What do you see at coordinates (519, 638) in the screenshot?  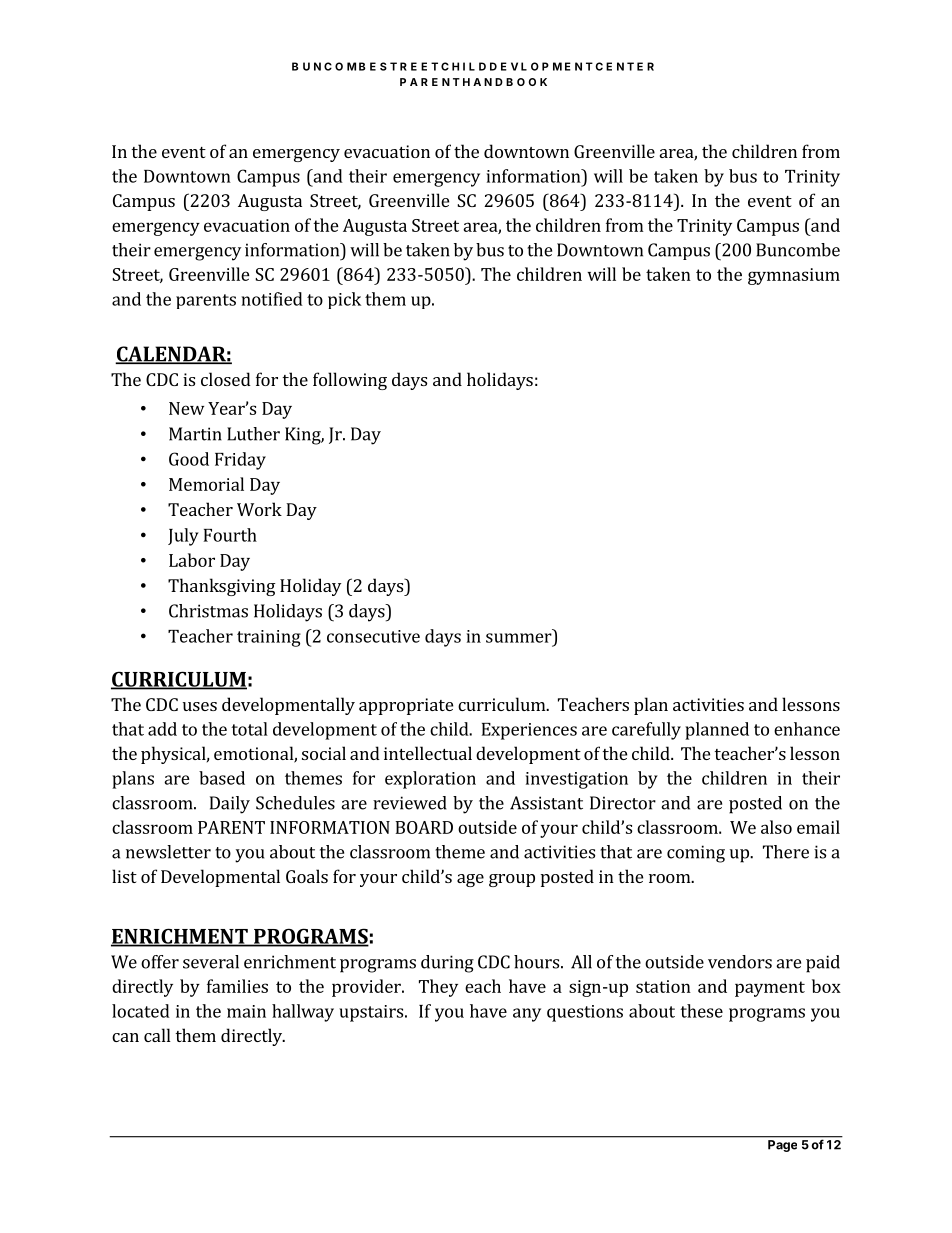 I see `summer` at bounding box center [519, 638].
